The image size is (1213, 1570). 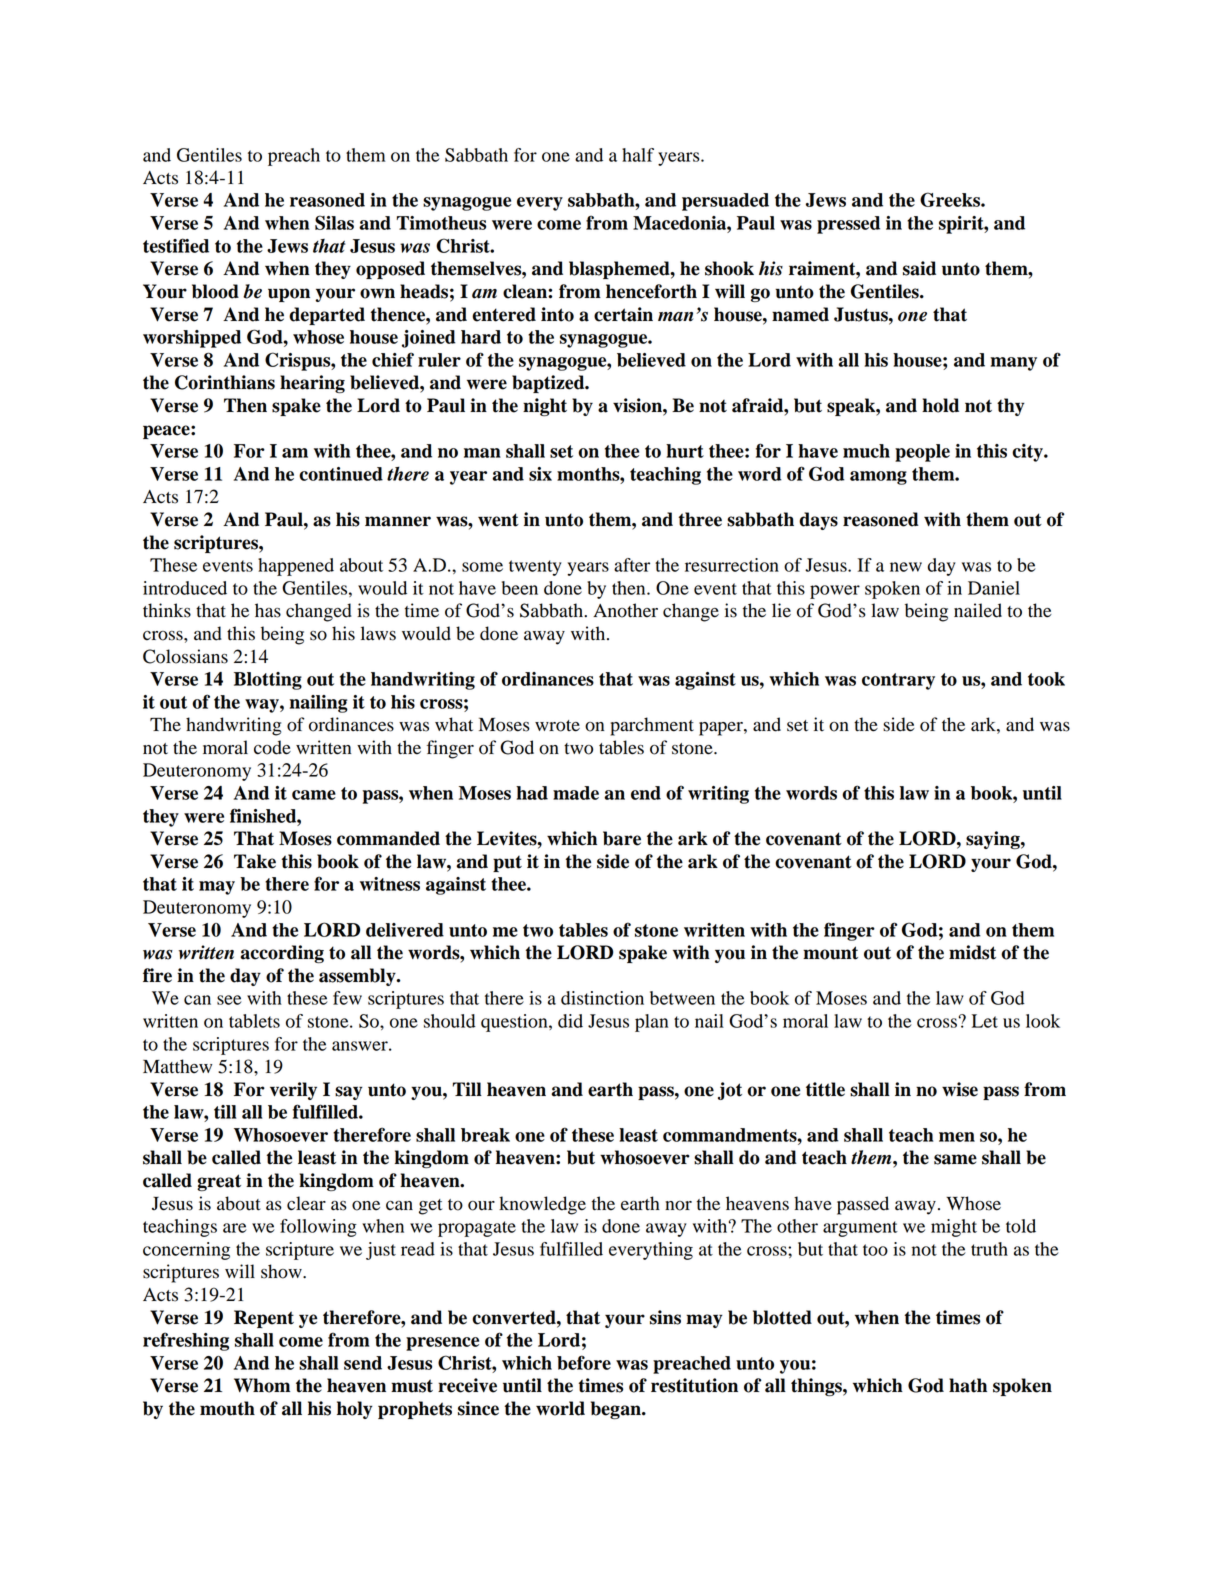 I want to click on distinction, so click(x=602, y=998).
